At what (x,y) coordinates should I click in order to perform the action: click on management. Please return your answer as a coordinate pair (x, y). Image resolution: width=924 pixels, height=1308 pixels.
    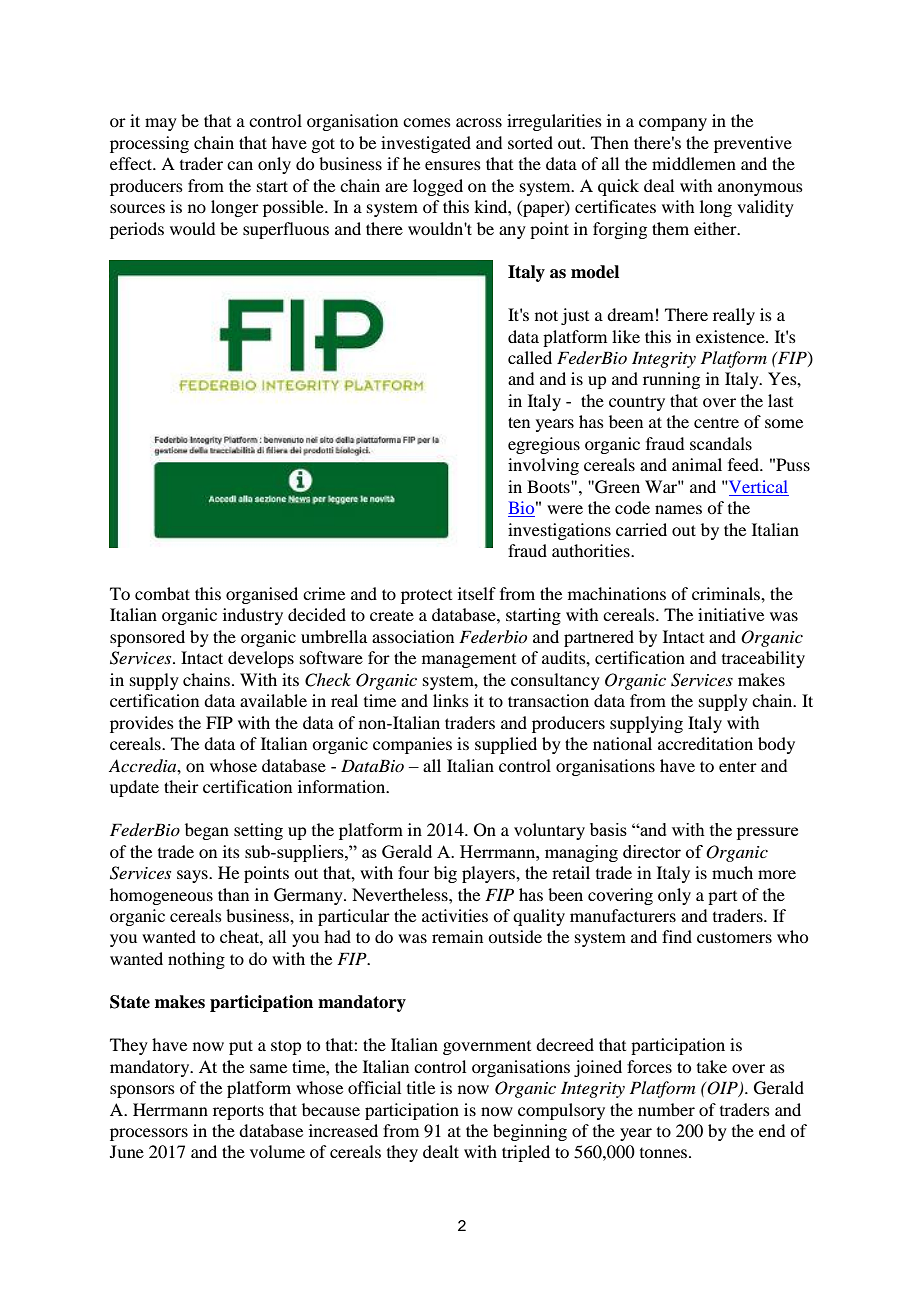
    Looking at the image, I should click on (469, 661).
